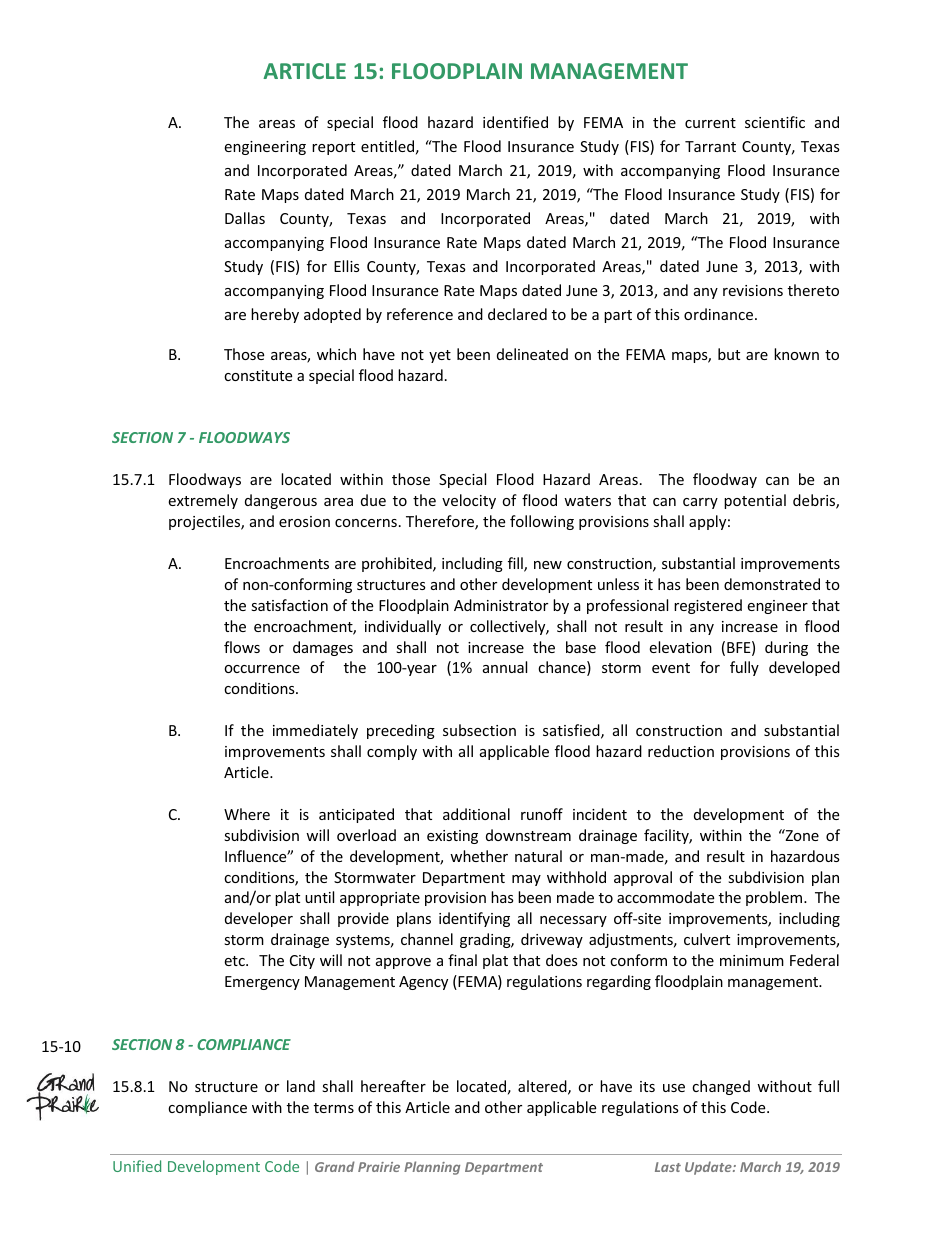 This page has width=952, height=1233. Describe the element at coordinates (379, 1167) in the page. I see `Prairie` at that location.
